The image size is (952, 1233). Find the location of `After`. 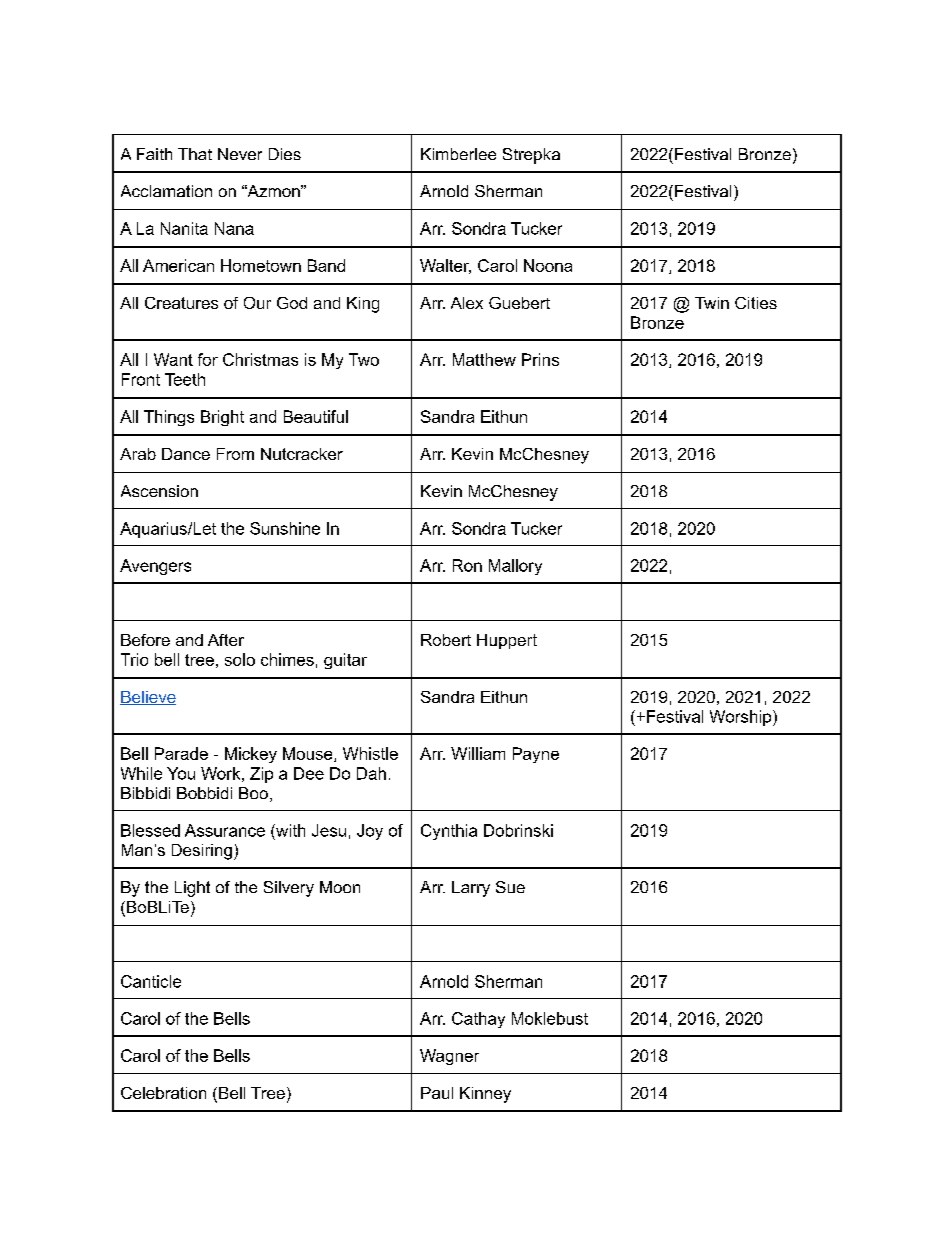

After is located at coordinates (226, 640).
